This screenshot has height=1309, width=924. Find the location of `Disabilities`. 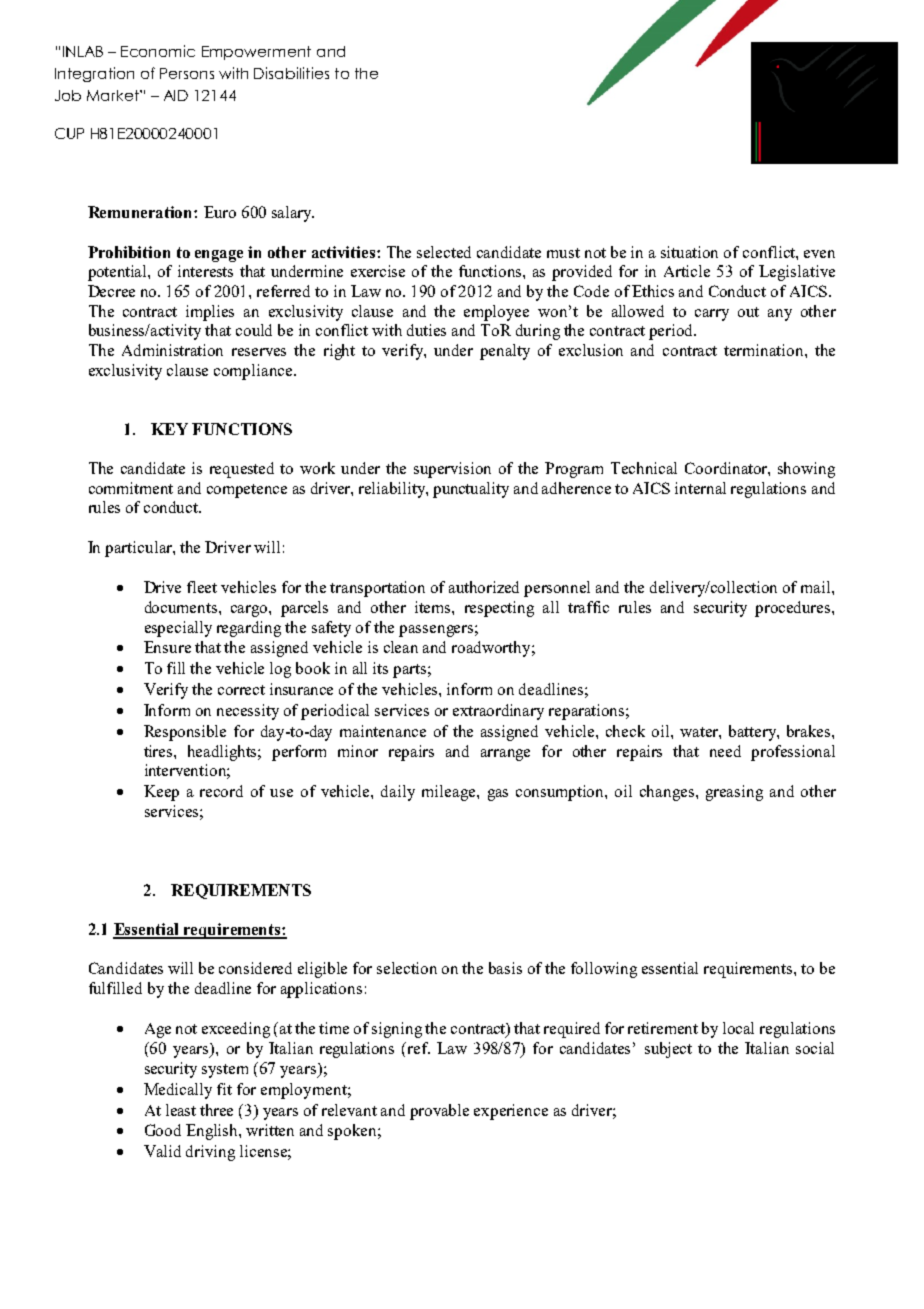

Disabilities is located at coordinates (291, 73).
